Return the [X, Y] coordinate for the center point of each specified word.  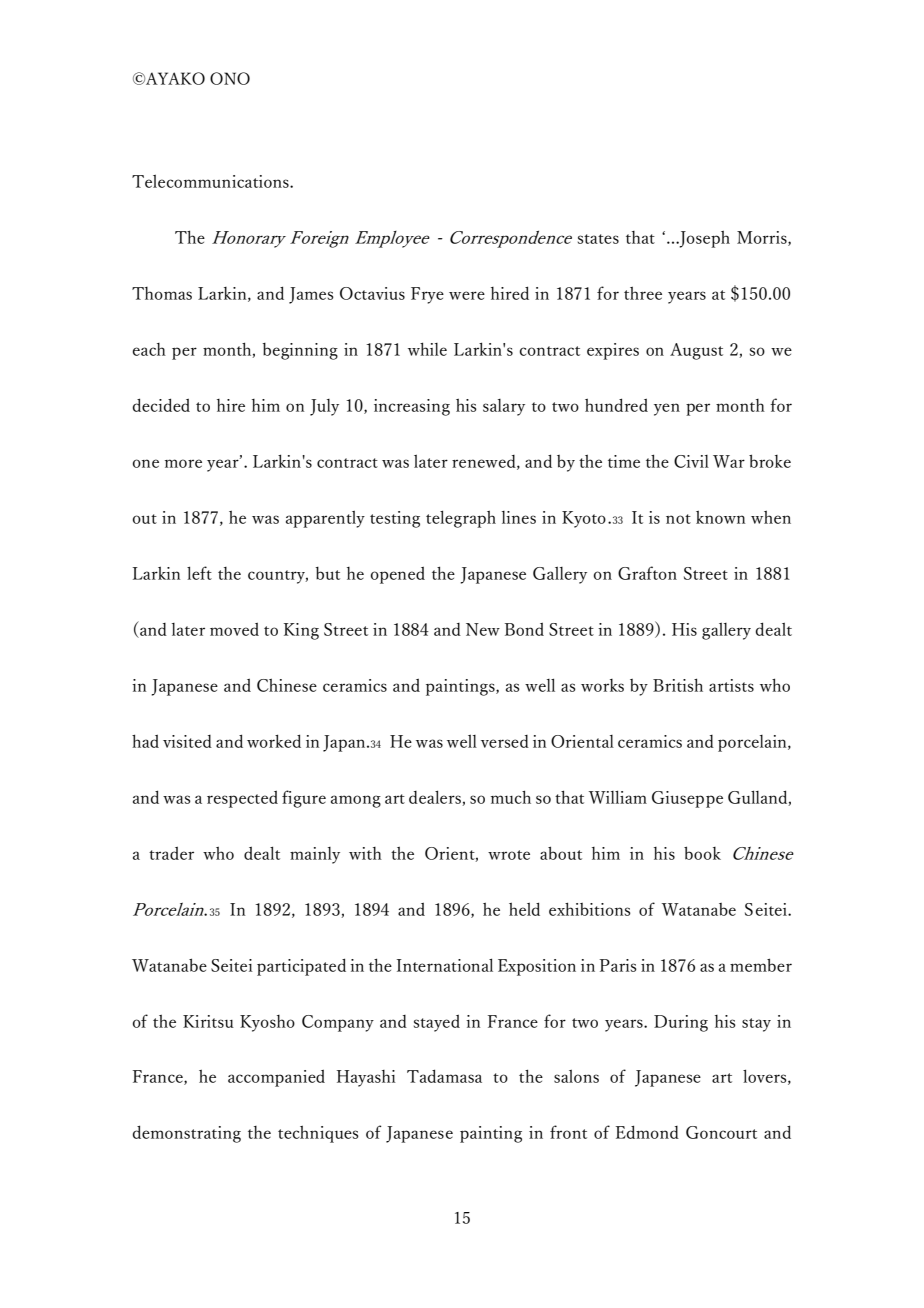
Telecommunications [211, 181]
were [467, 295]
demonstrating [186, 1134]
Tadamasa [444, 1076]
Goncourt [721, 1132]
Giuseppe [687, 799]
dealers [436, 798]
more [183, 463]
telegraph [461, 519]
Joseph [703, 239]
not [678, 519]
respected [242, 799]
